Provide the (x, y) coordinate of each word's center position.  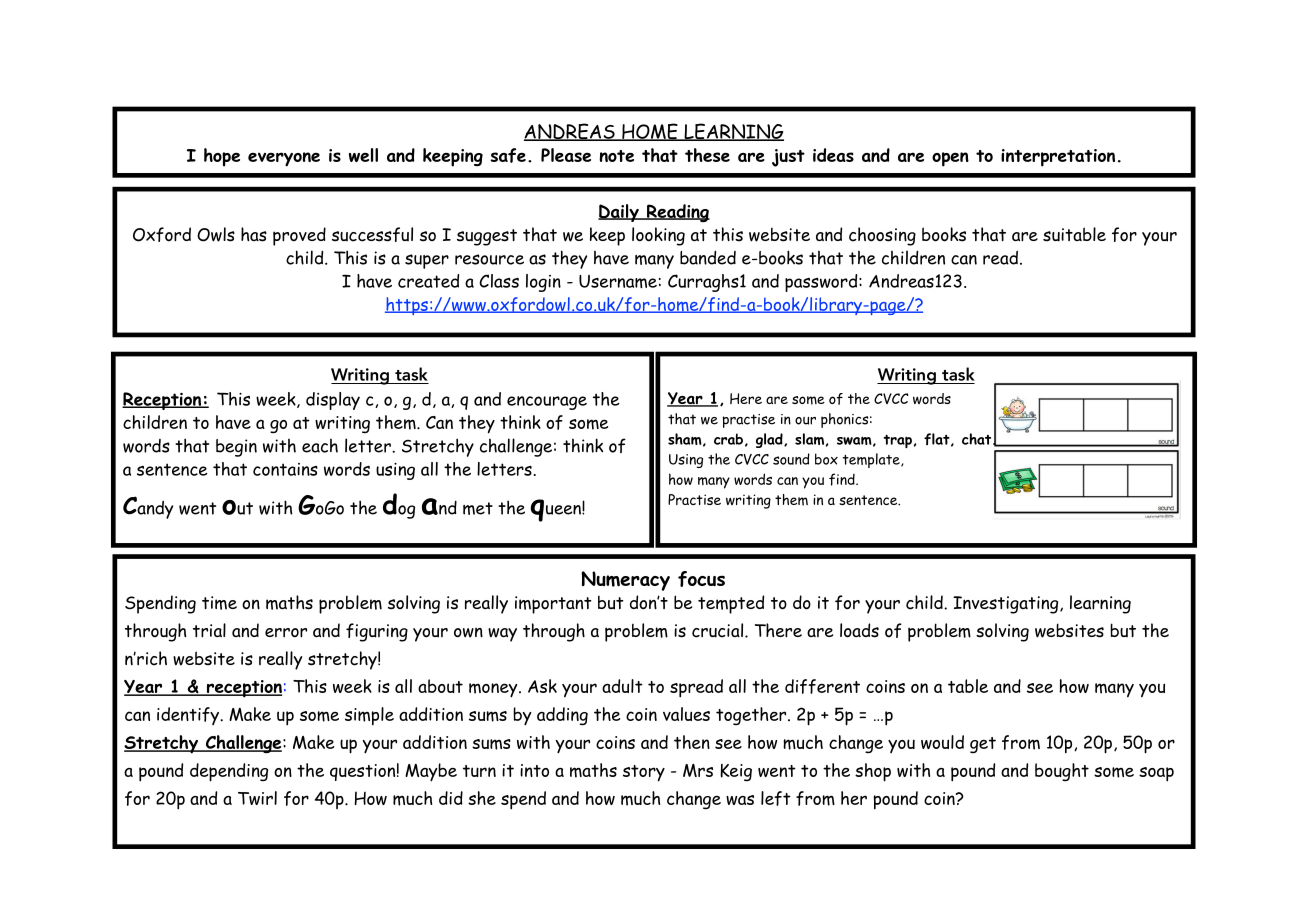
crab (728, 439)
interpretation (1058, 158)
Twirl (257, 798)
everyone (284, 159)
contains (285, 469)
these (707, 155)
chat (978, 439)
